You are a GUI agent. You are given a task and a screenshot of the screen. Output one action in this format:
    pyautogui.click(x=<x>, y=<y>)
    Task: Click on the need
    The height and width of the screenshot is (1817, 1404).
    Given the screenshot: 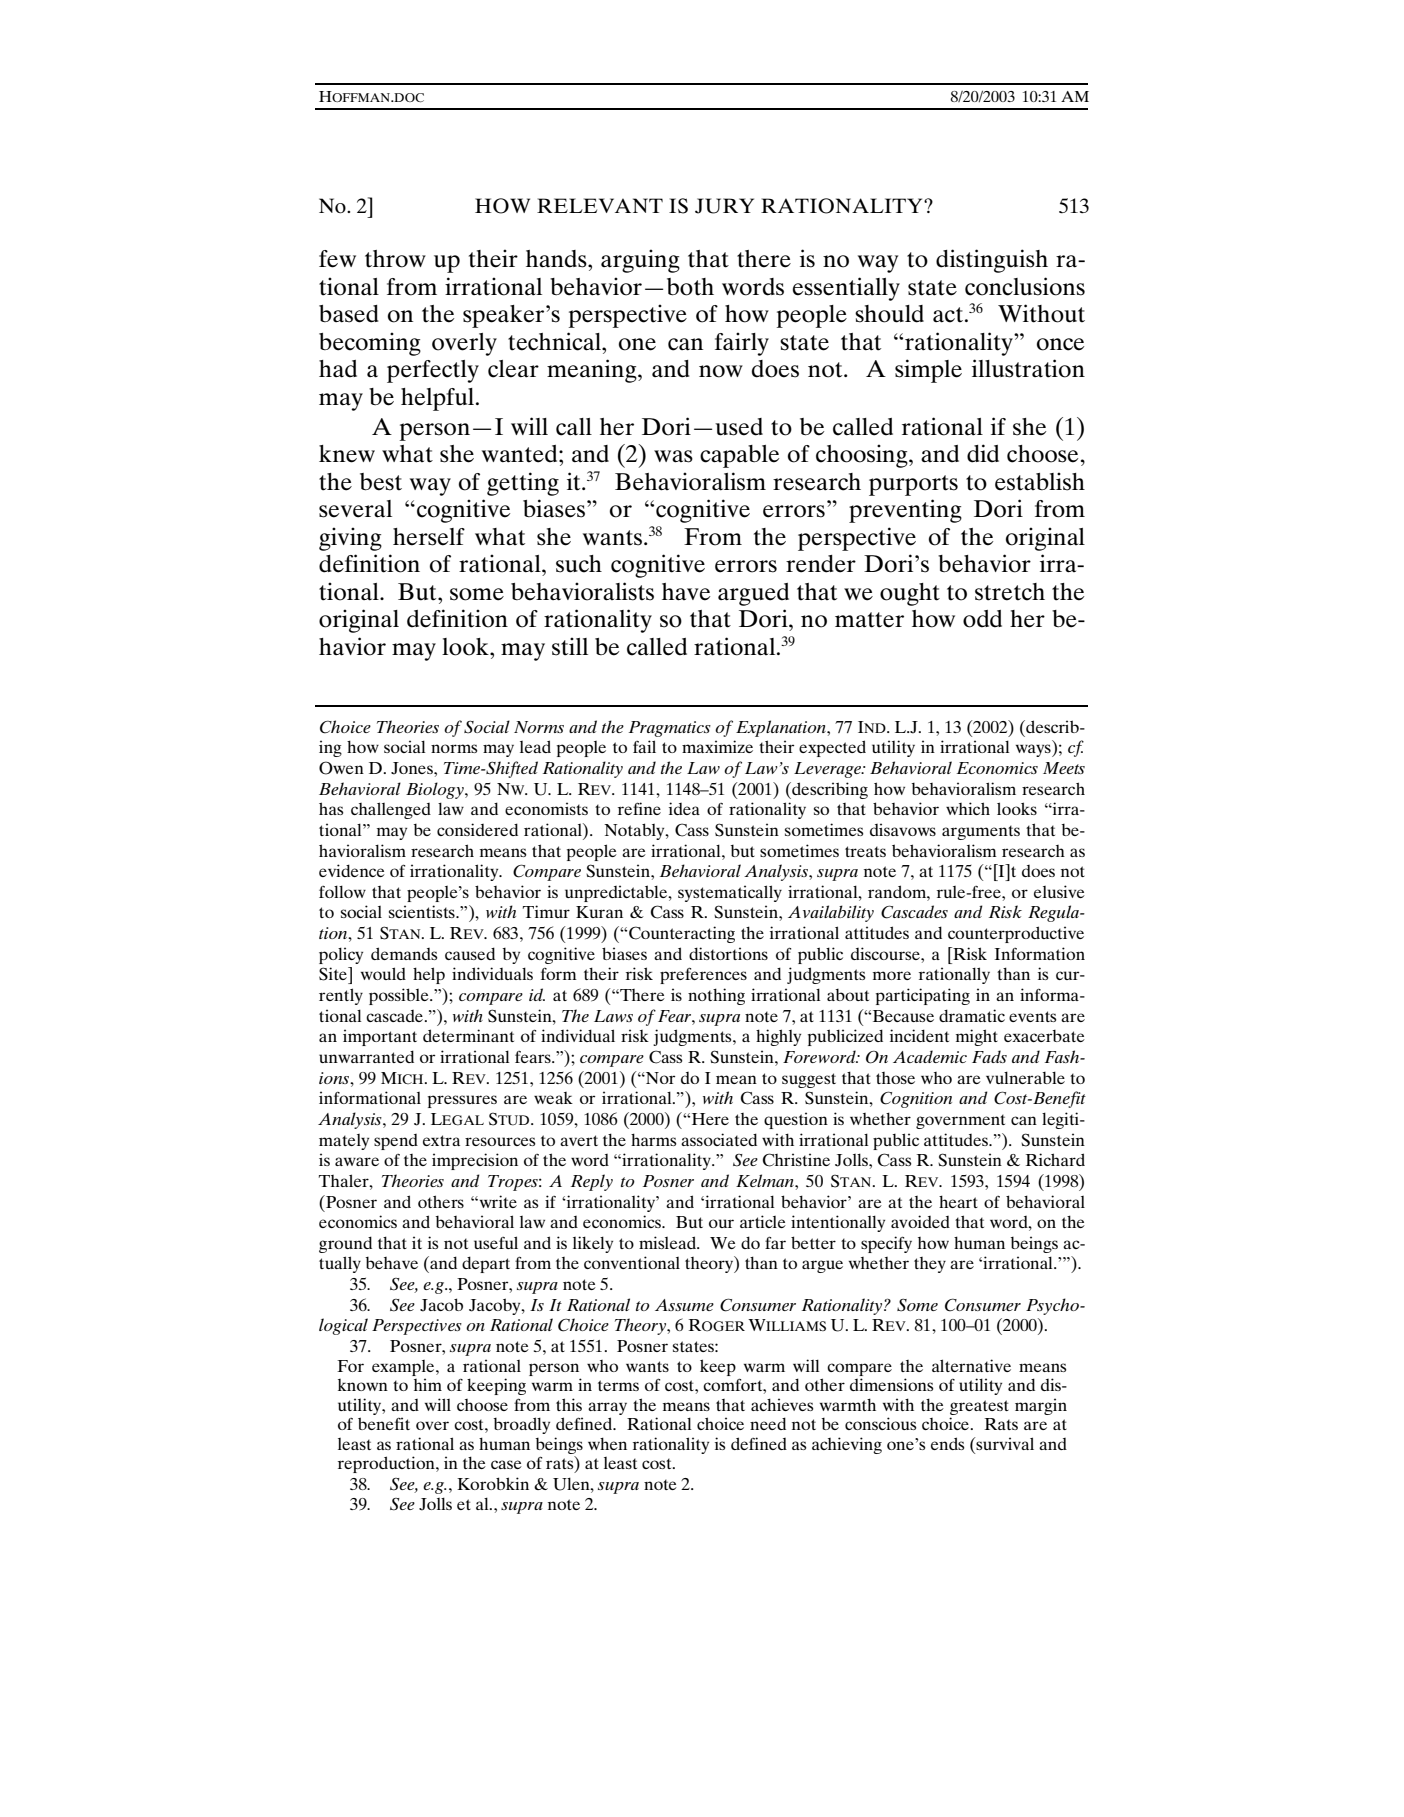 What is the action you would take?
    pyautogui.click(x=768, y=1423)
